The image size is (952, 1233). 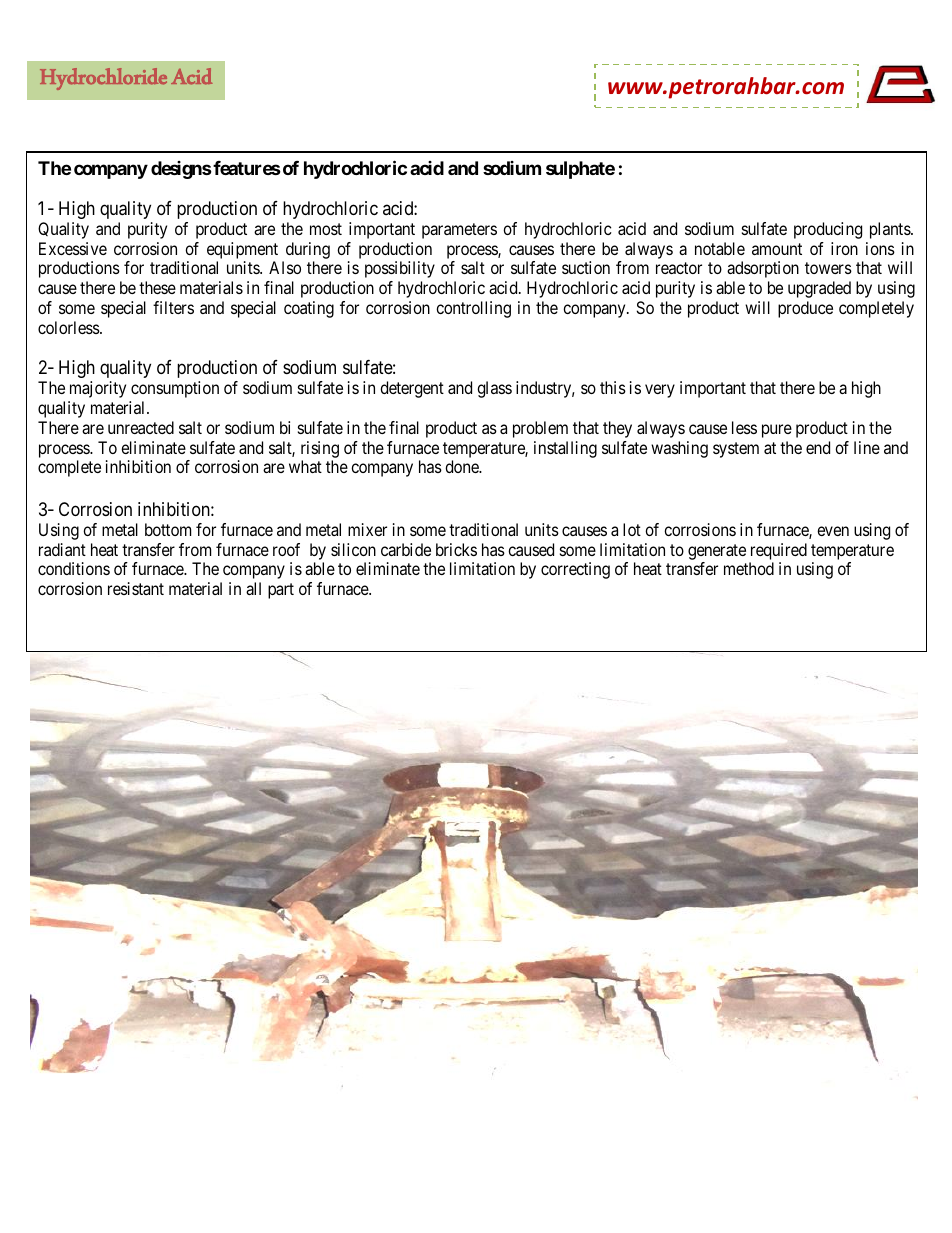 What do you see at coordinates (173, 307) in the document?
I see `filters` at bounding box center [173, 307].
